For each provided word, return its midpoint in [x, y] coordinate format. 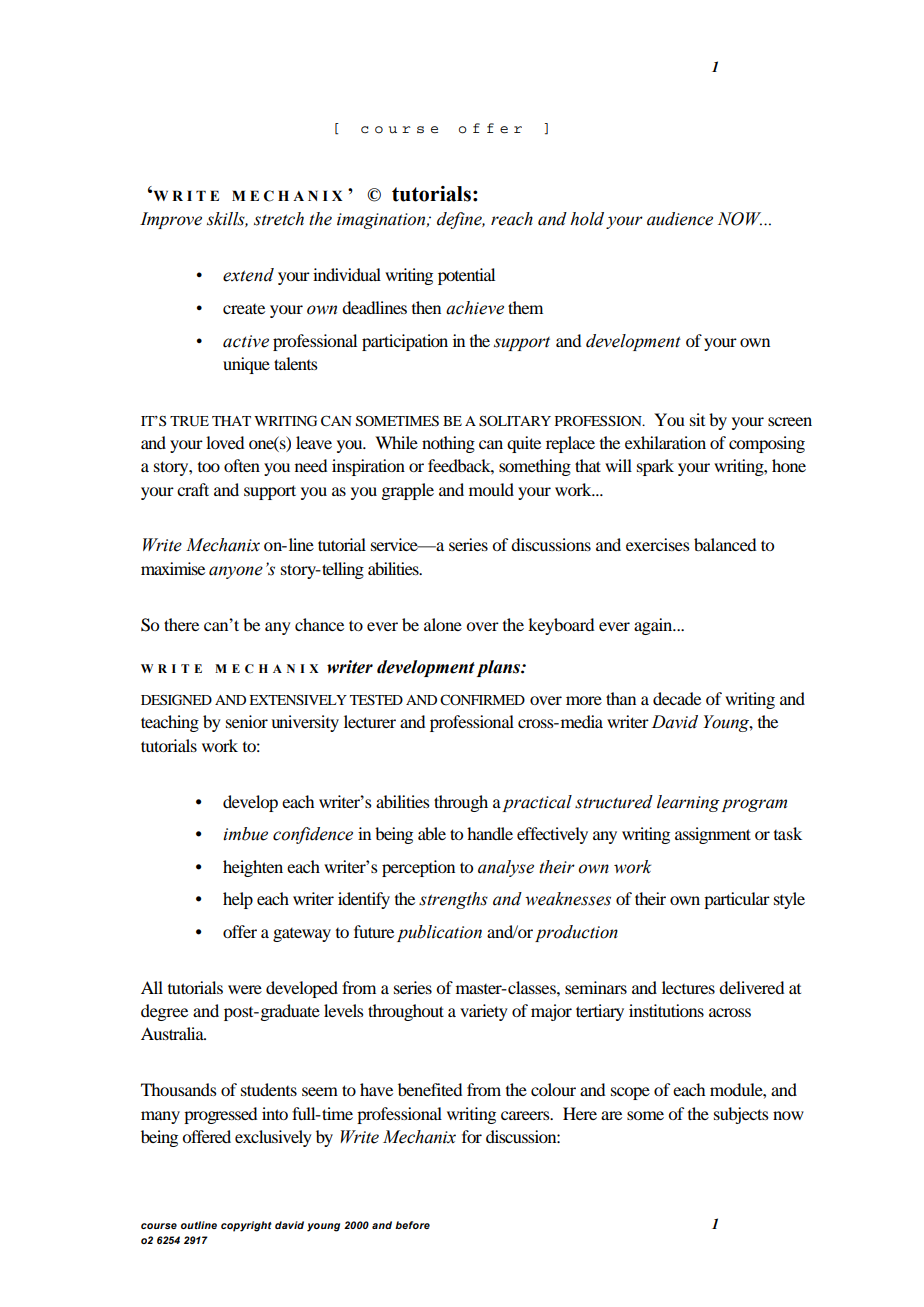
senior [247, 721]
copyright [246, 1226]
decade [677, 698]
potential [466, 276]
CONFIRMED [482, 699]
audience [680, 219]
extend [248, 275]
